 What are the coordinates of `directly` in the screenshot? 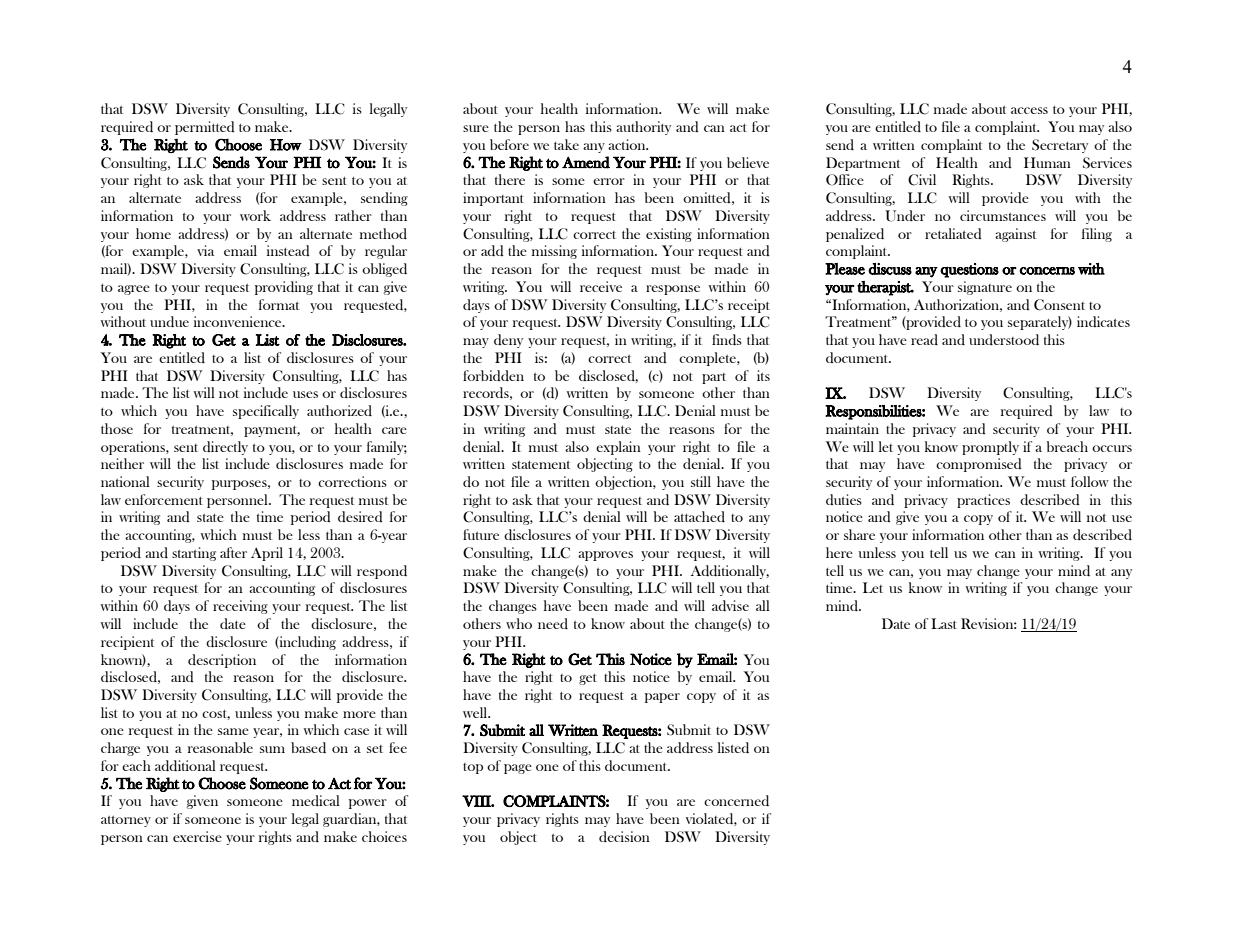 It's located at (225, 448).
